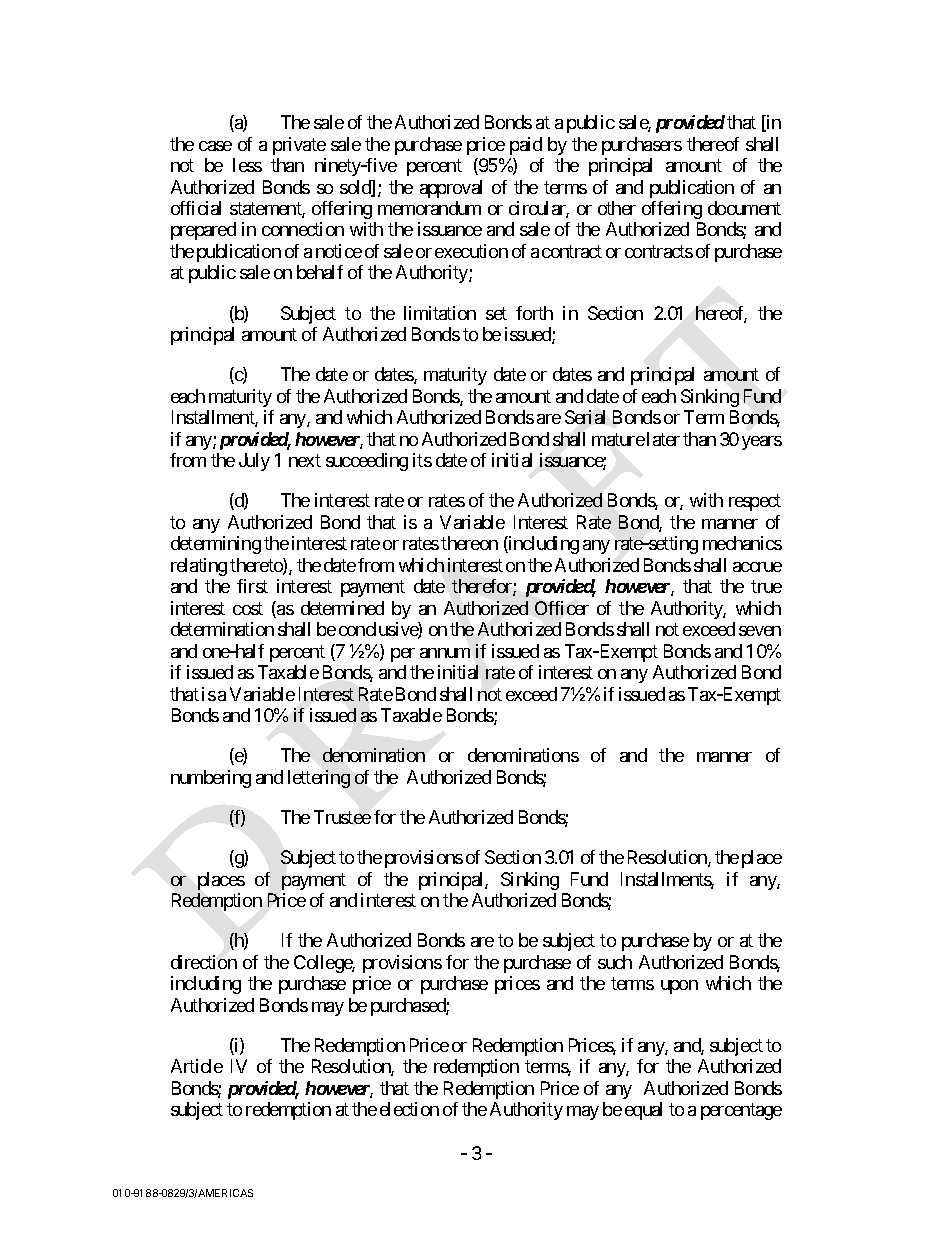 The width and height of the document is (952, 1233). Describe the element at coordinates (643, 1111) in the document. I see `equal` at that location.
